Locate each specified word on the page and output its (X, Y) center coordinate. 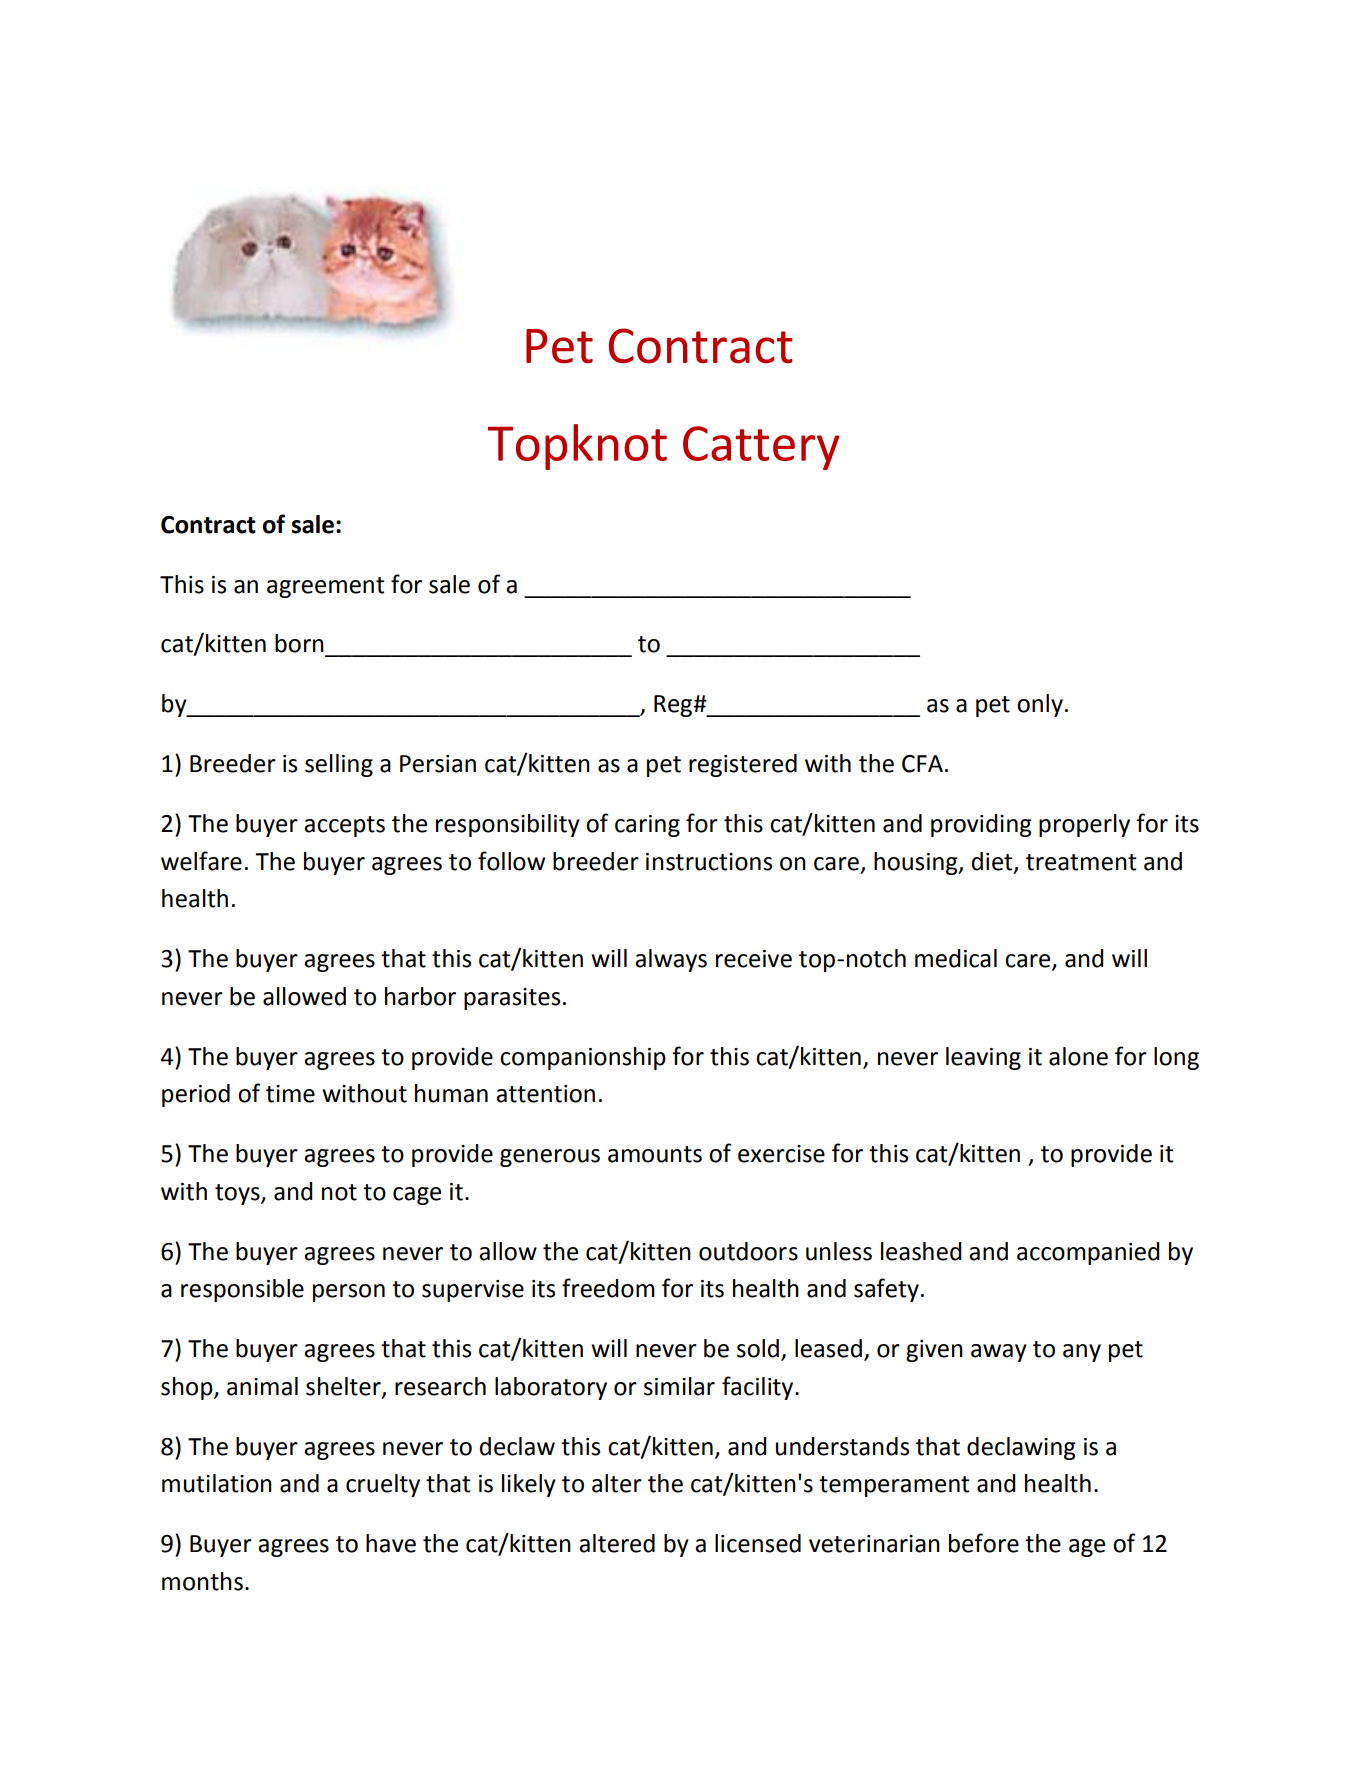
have (391, 1543)
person (349, 1293)
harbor (420, 996)
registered (743, 765)
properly (1084, 825)
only (1040, 705)
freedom (608, 1288)
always (671, 960)
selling (339, 765)
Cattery (761, 448)
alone (1078, 1056)
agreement (325, 587)
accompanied (1088, 1253)
